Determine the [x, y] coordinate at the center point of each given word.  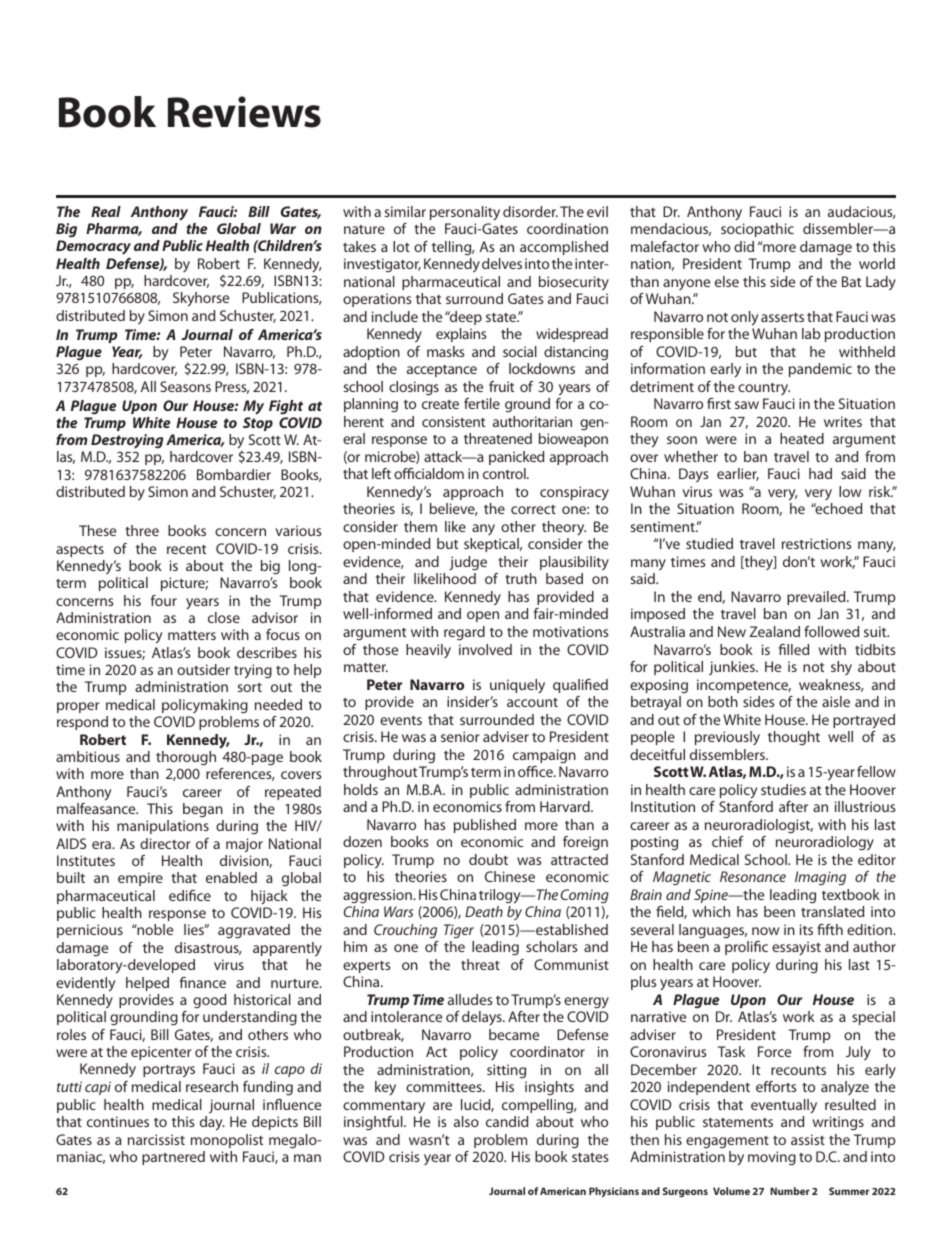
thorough [186, 758]
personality [465, 213]
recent [186, 549]
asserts [782, 317]
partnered [173, 1158]
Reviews [244, 112]
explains [461, 335]
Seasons [185, 386]
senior [460, 736]
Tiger [459, 931]
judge [468, 563]
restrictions [817, 543]
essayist [796, 948]
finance [203, 982]
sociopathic [757, 230]
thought [794, 738]
